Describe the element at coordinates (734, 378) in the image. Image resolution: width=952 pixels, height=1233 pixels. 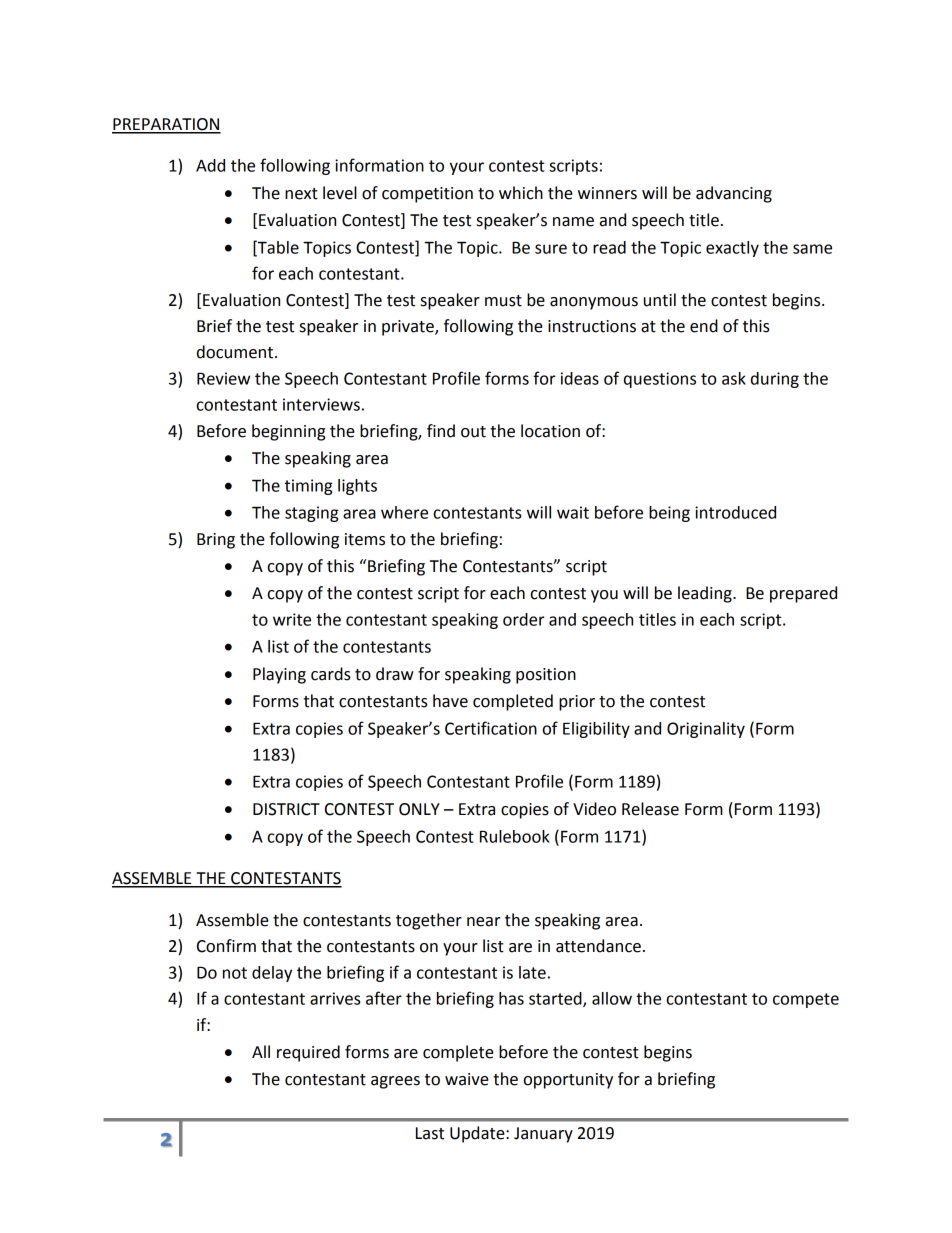
I see `ask` at that location.
